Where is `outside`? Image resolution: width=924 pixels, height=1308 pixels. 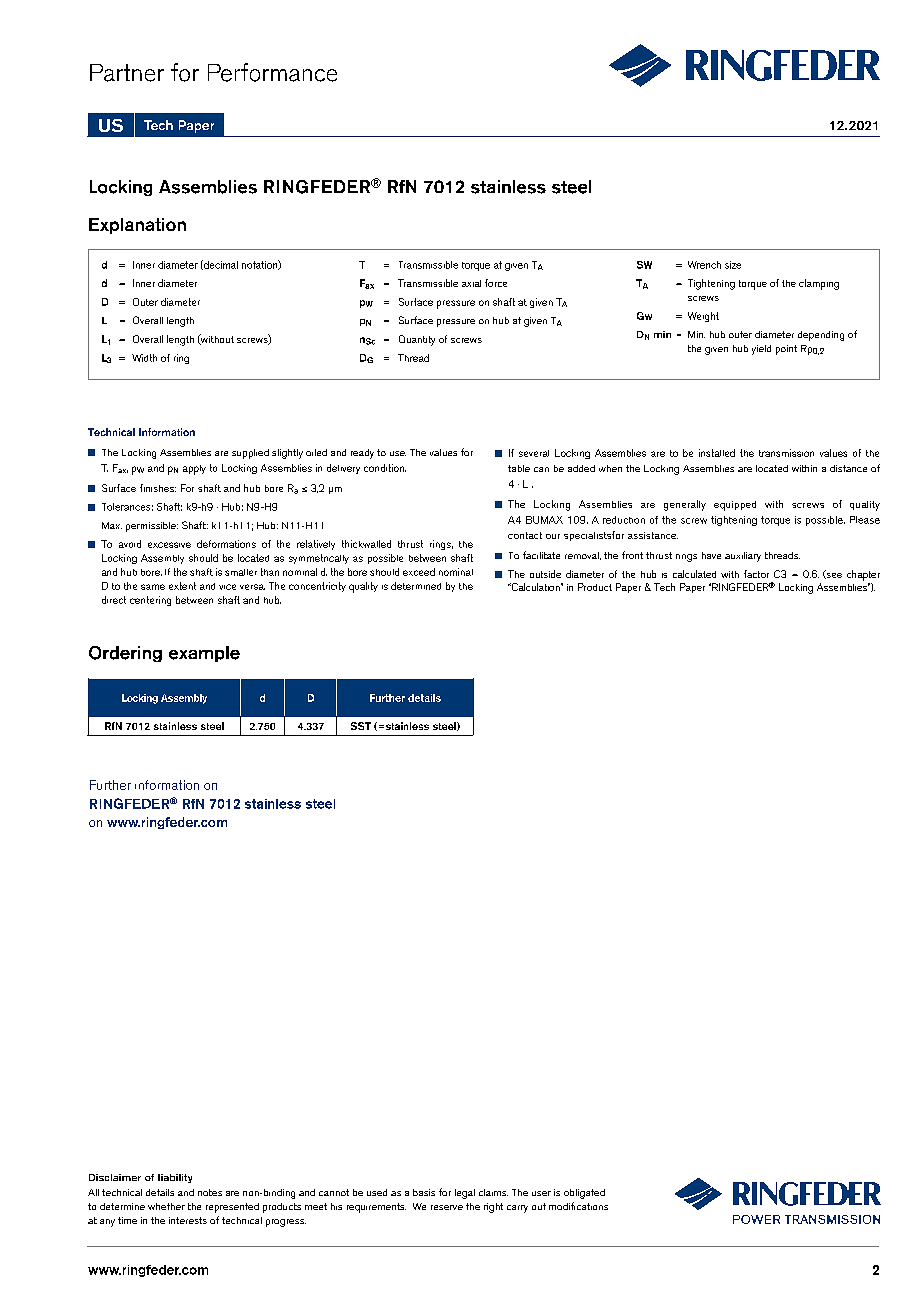
outside is located at coordinates (545, 574).
